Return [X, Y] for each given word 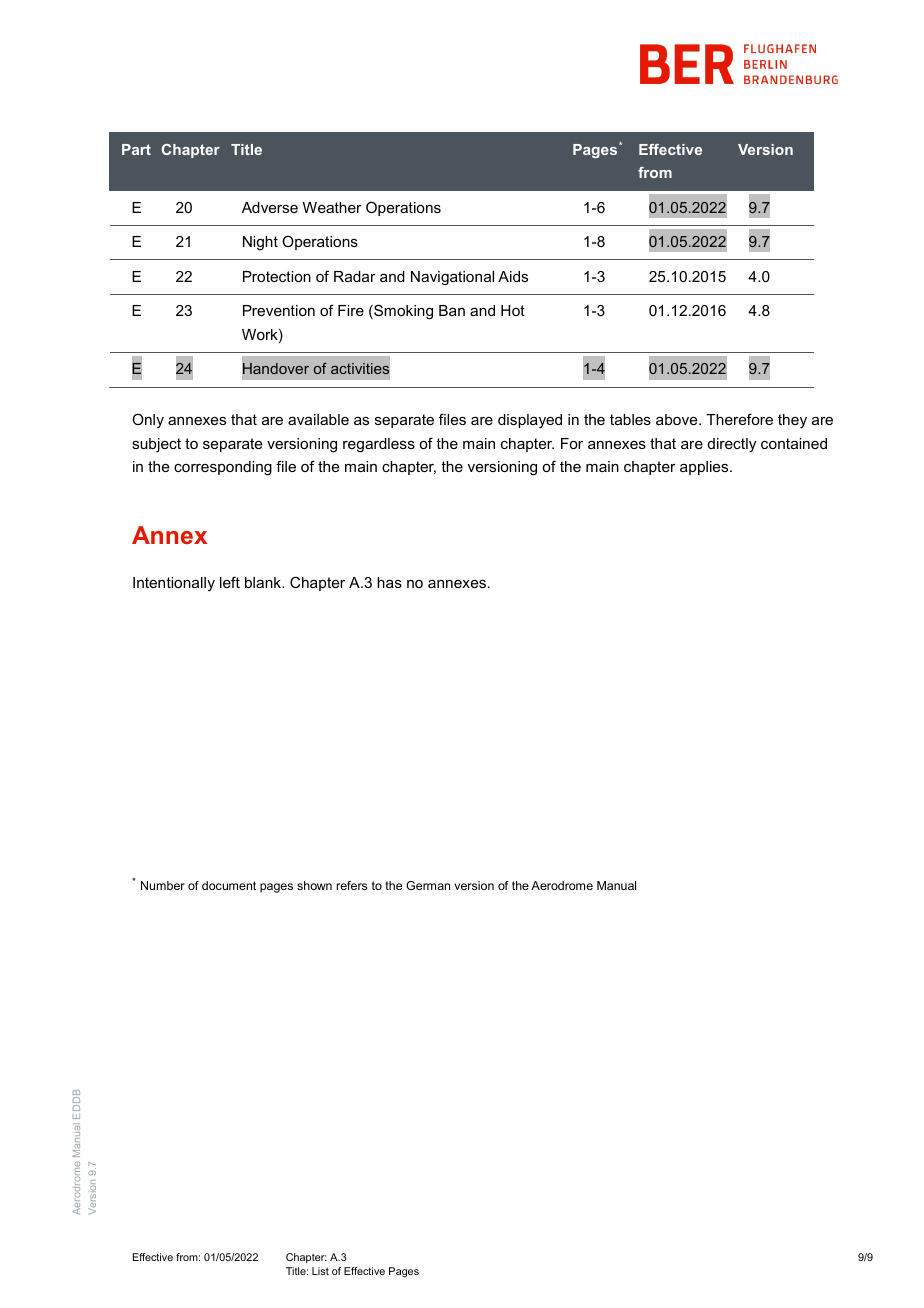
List [320, 1271]
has [389, 582]
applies [705, 468]
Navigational [452, 278]
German [428, 885]
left [230, 582]
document [229, 885]
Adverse [270, 207]
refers [352, 885]
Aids [513, 276]
